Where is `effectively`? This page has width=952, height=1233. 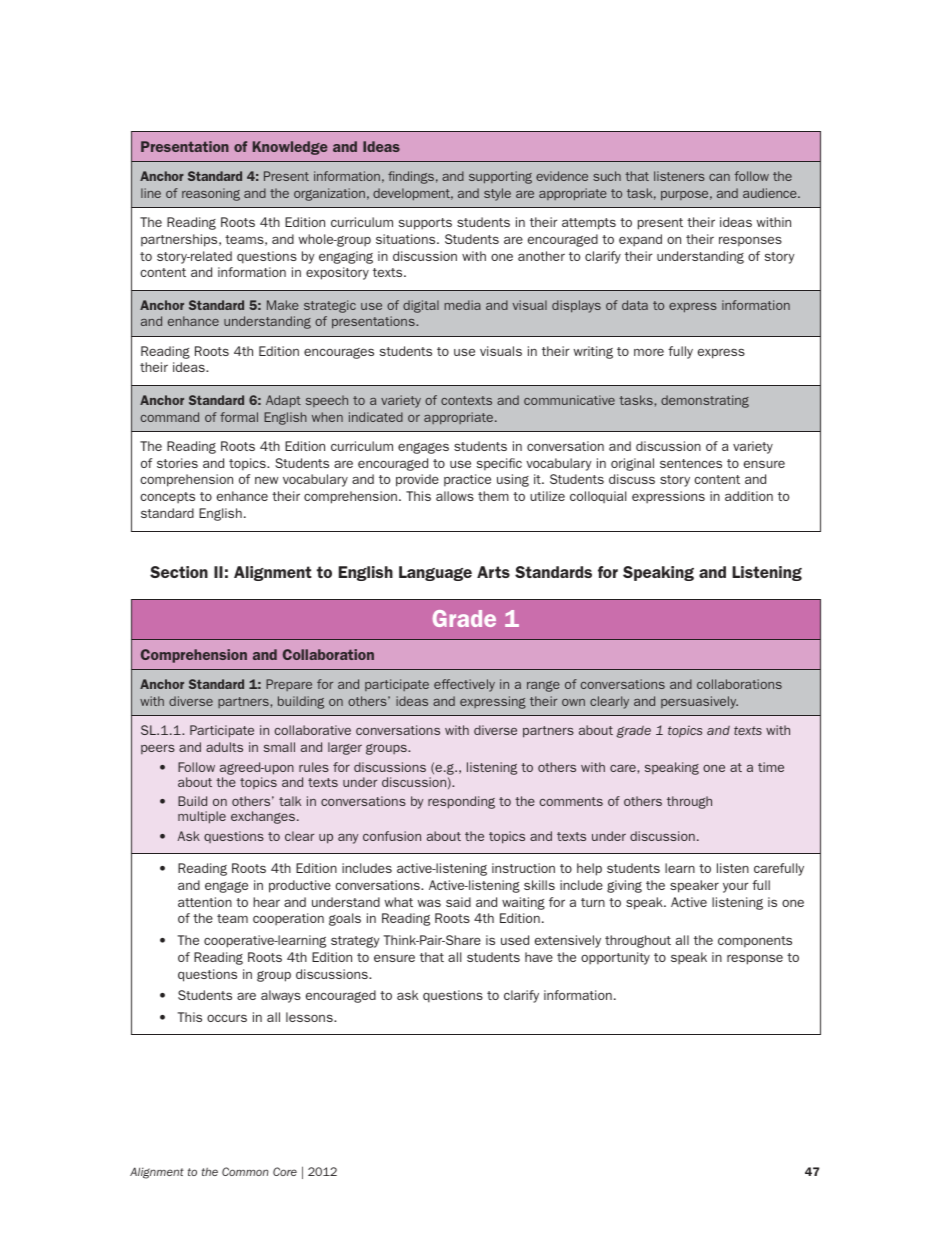
effectively is located at coordinates (464, 685).
